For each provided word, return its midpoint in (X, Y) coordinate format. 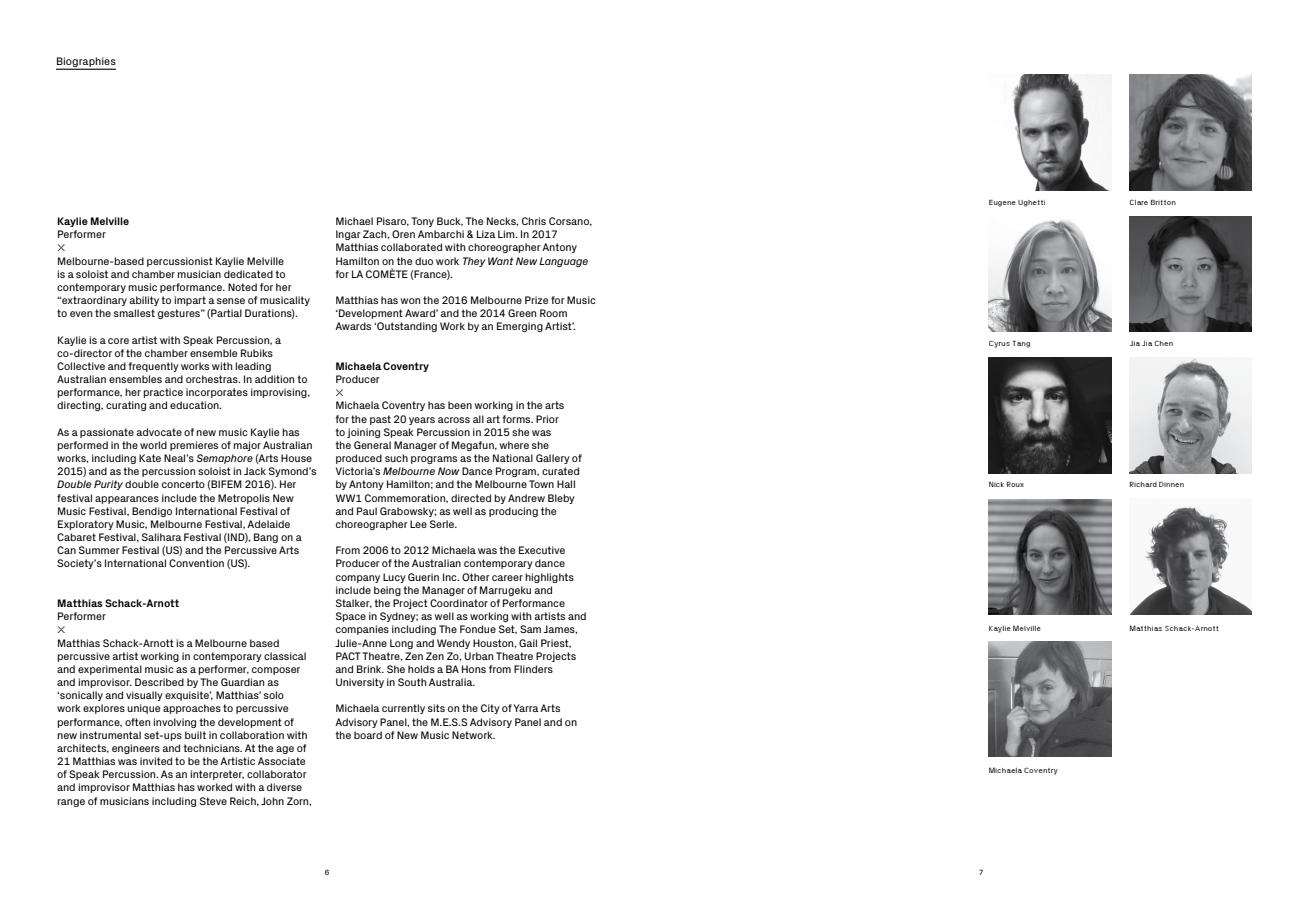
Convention (196, 563)
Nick (996, 484)
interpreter (217, 775)
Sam (530, 629)
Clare (1139, 202)
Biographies (86, 63)
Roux (1015, 484)
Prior (547, 419)
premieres (194, 446)
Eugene (1002, 203)
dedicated (248, 274)
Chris (534, 221)
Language (563, 262)
